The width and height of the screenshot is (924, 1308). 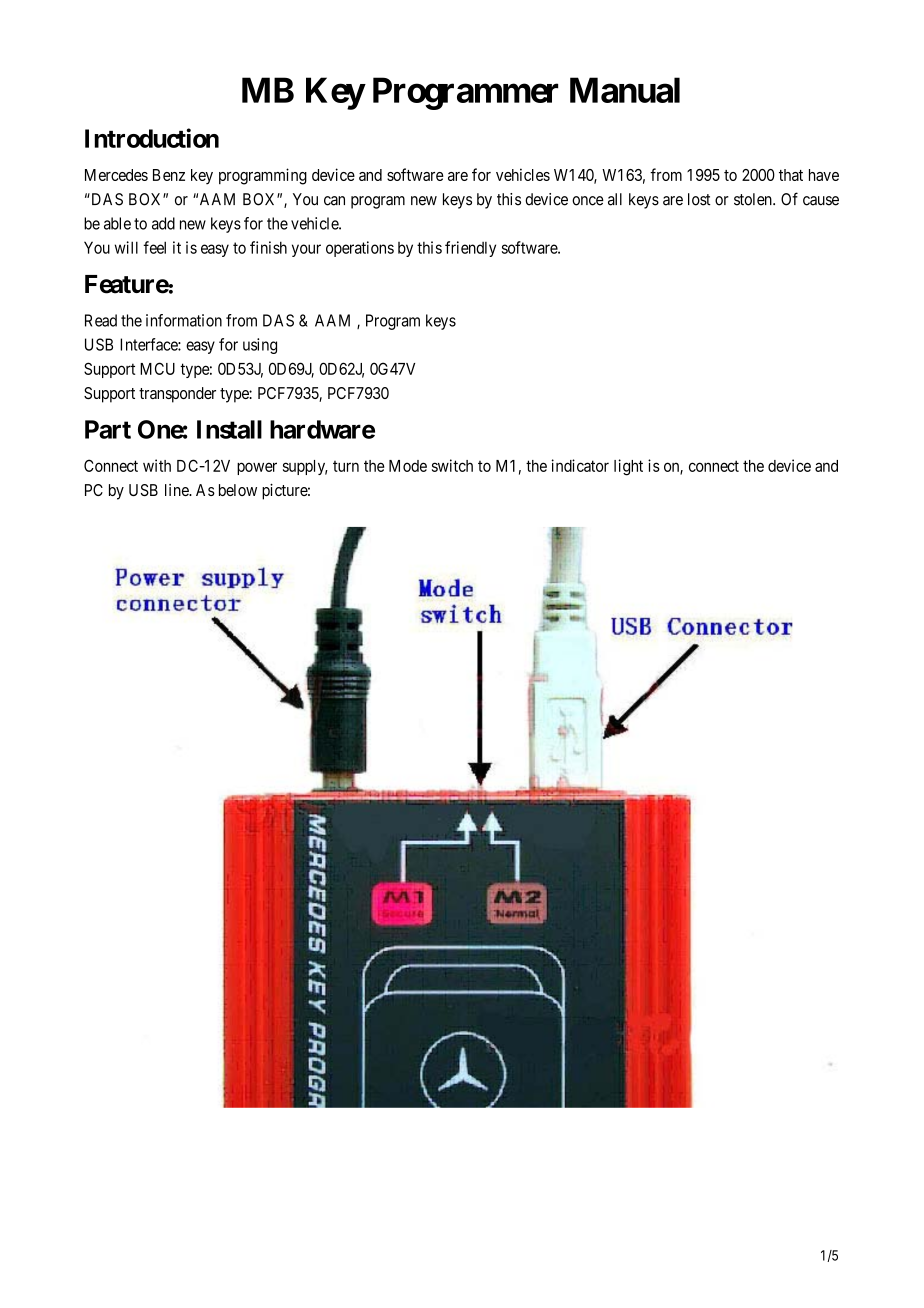 What do you see at coordinates (184, 320) in the screenshot?
I see `information` at bounding box center [184, 320].
